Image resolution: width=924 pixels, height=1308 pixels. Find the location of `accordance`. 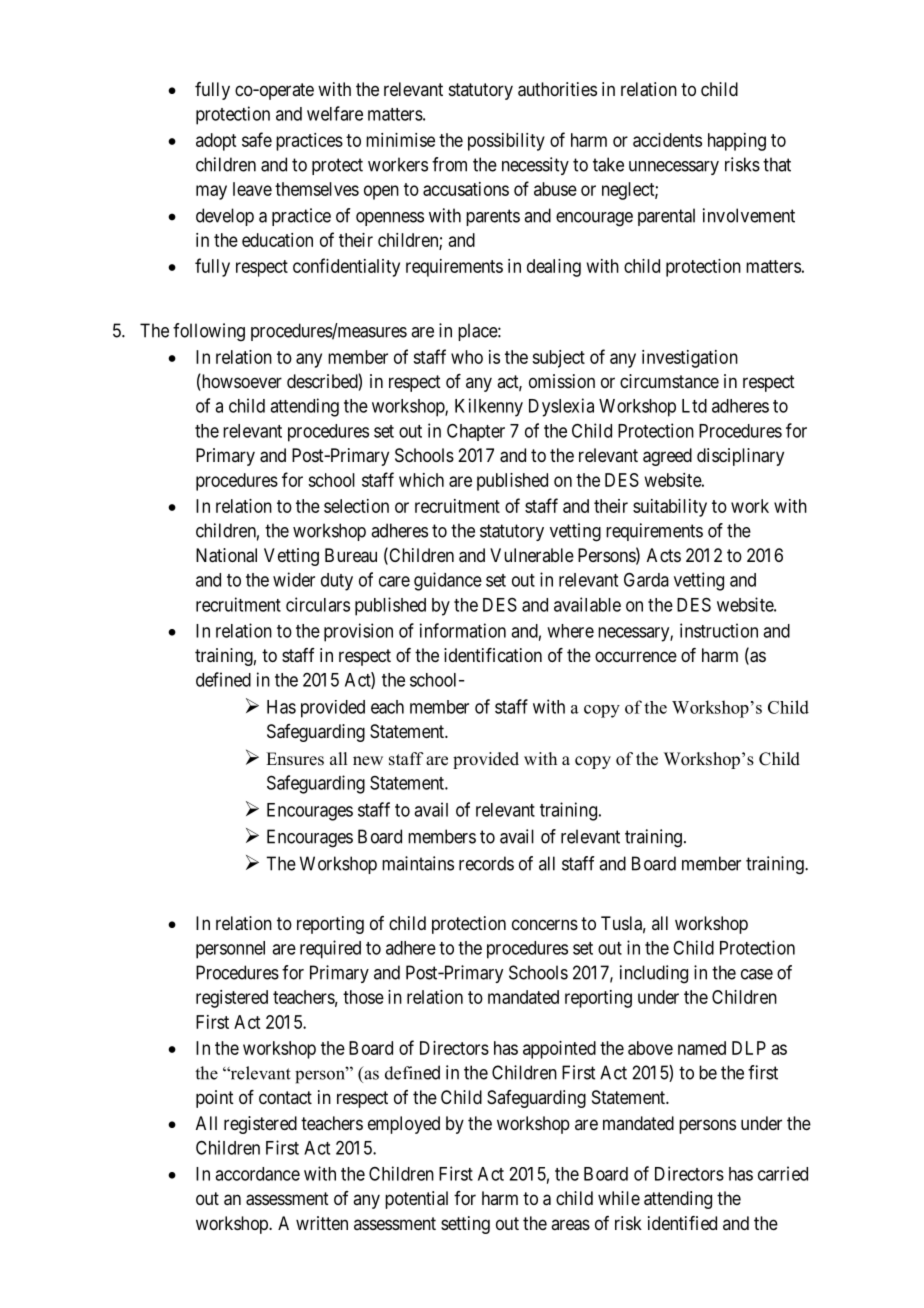

accordance is located at coordinates (257, 1174).
